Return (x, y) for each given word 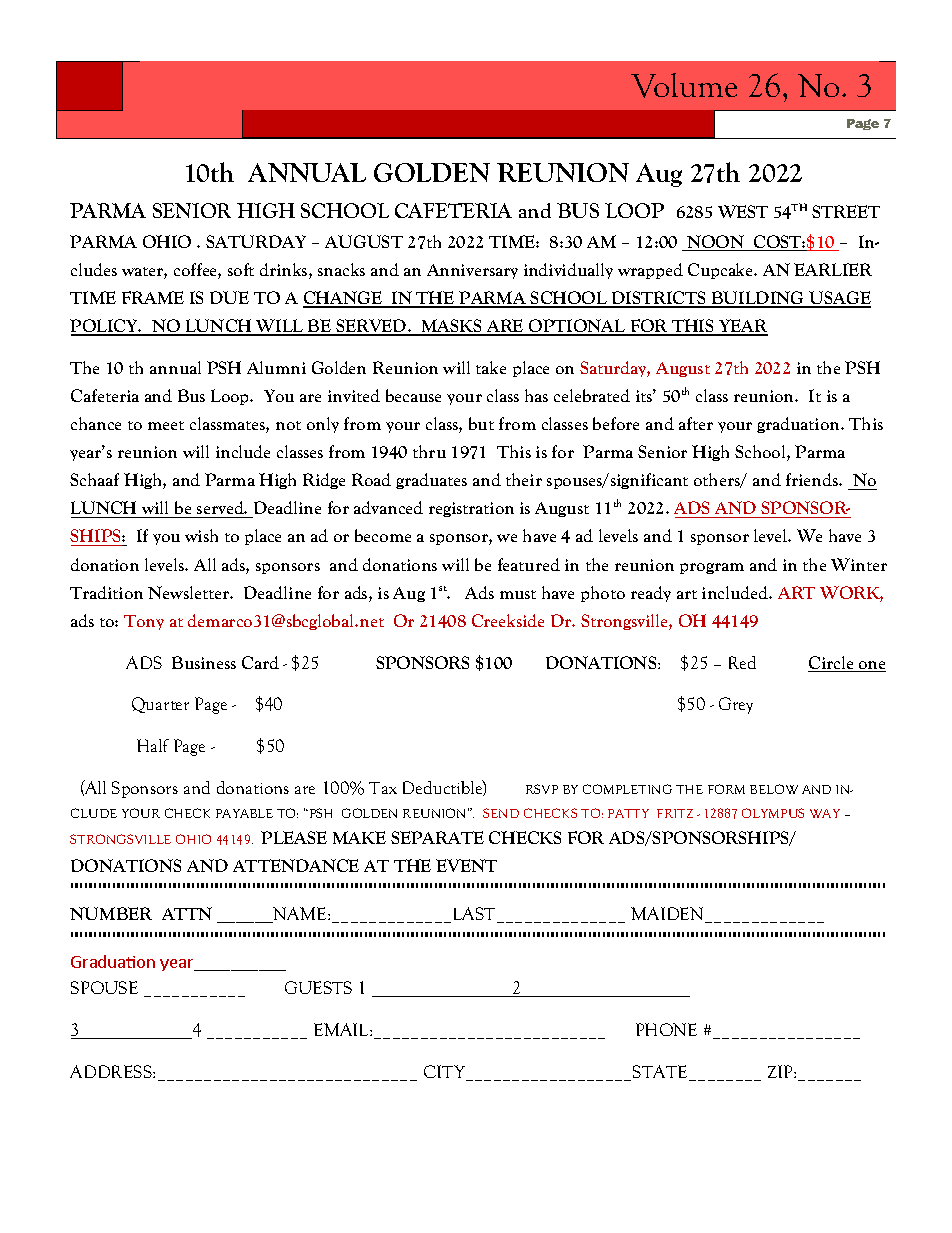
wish (201, 535)
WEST (743, 211)
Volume (684, 85)
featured (529, 564)
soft (241, 269)
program (712, 568)
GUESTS (318, 987)
